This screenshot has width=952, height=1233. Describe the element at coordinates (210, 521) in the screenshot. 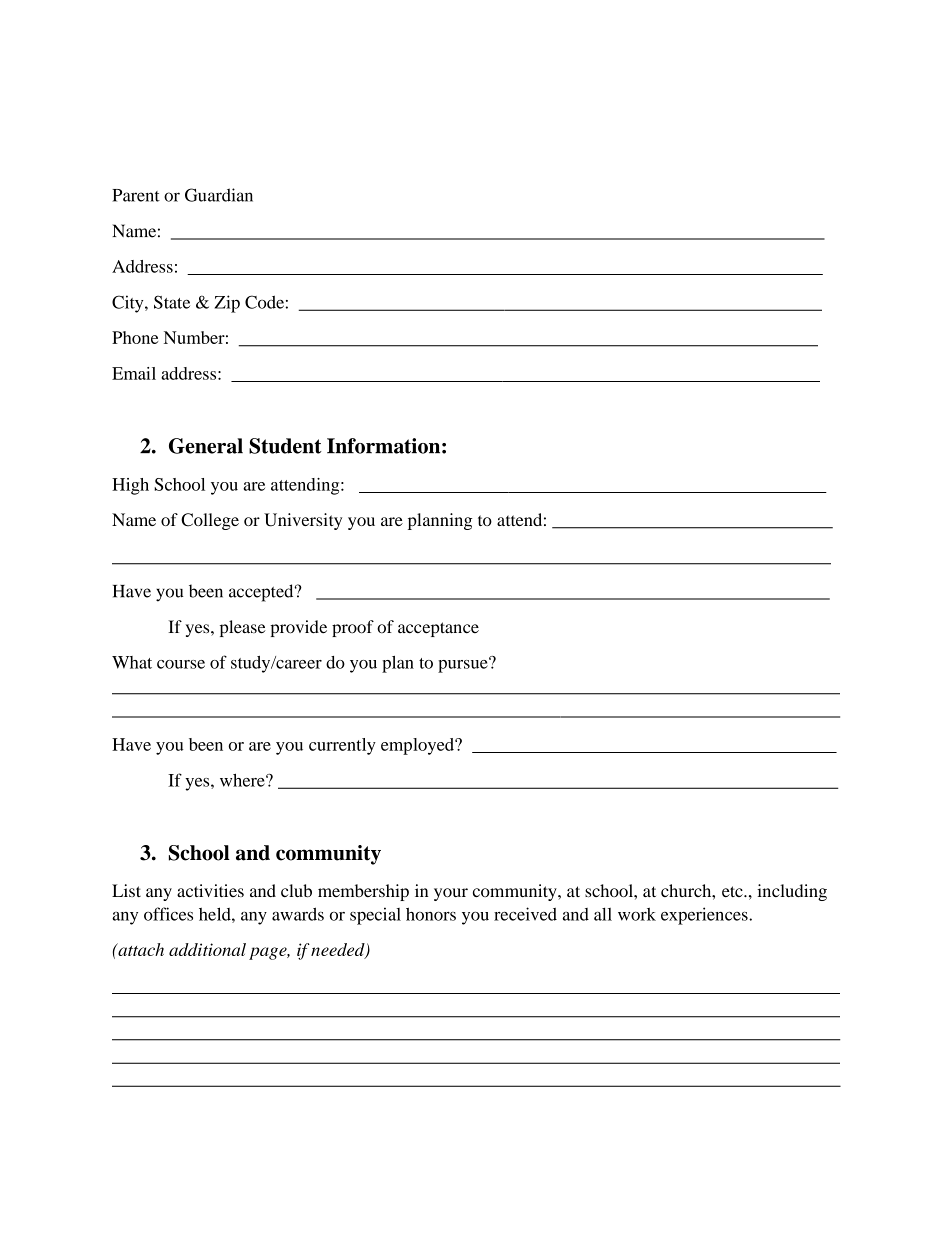

I see `College` at that location.
